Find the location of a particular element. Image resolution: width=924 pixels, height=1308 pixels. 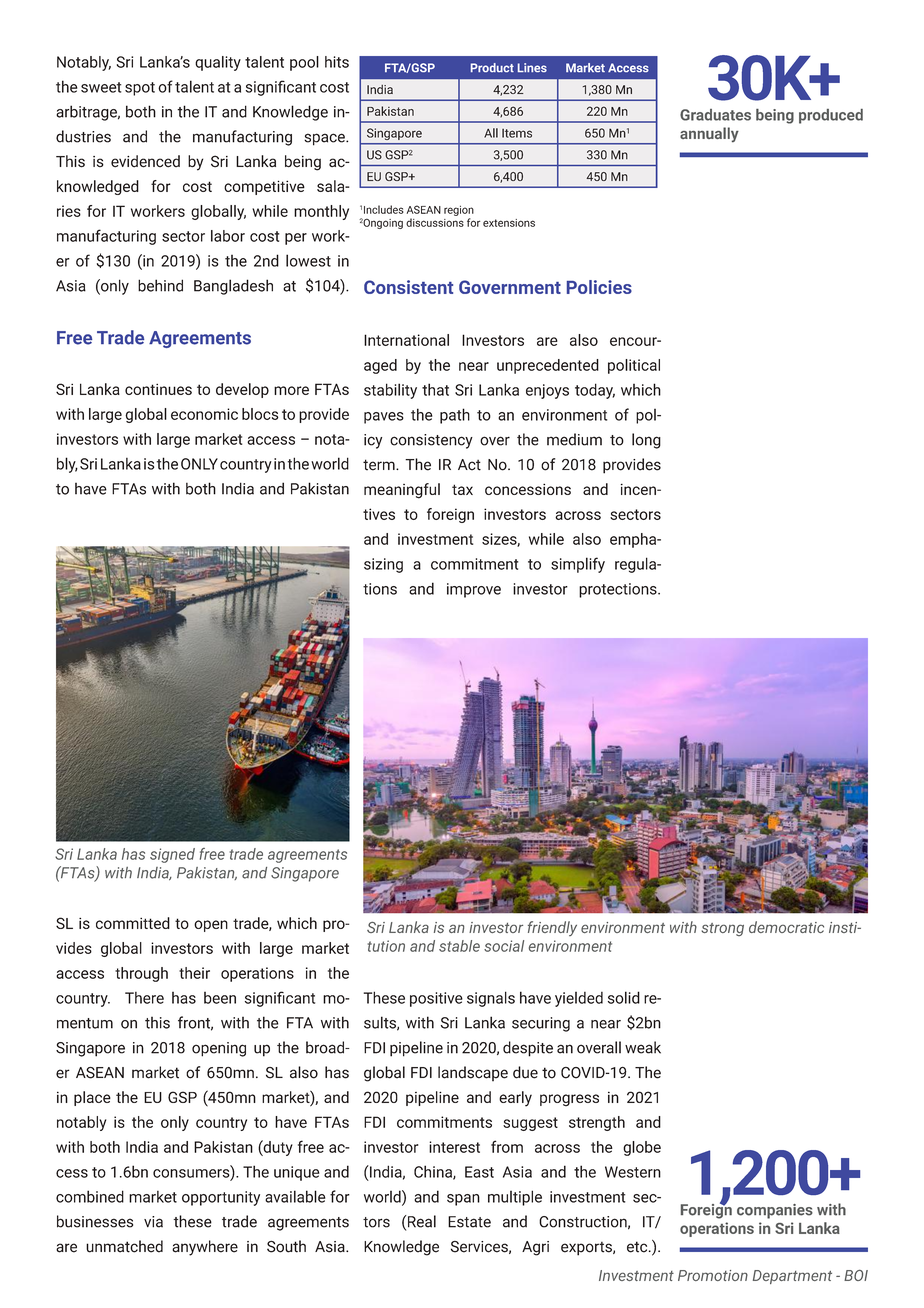

continues is located at coordinates (158, 389).
